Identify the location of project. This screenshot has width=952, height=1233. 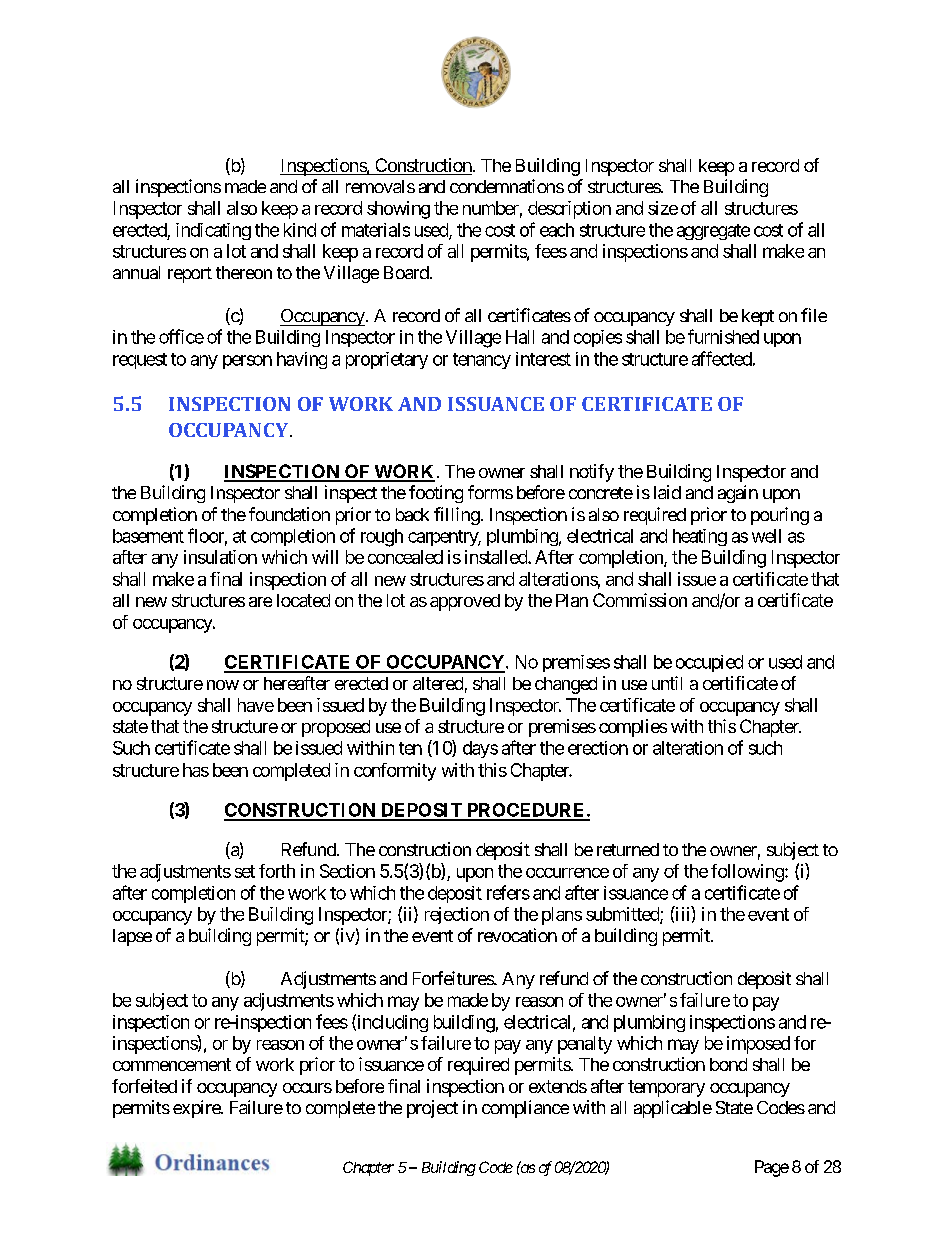
(432, 1109).
